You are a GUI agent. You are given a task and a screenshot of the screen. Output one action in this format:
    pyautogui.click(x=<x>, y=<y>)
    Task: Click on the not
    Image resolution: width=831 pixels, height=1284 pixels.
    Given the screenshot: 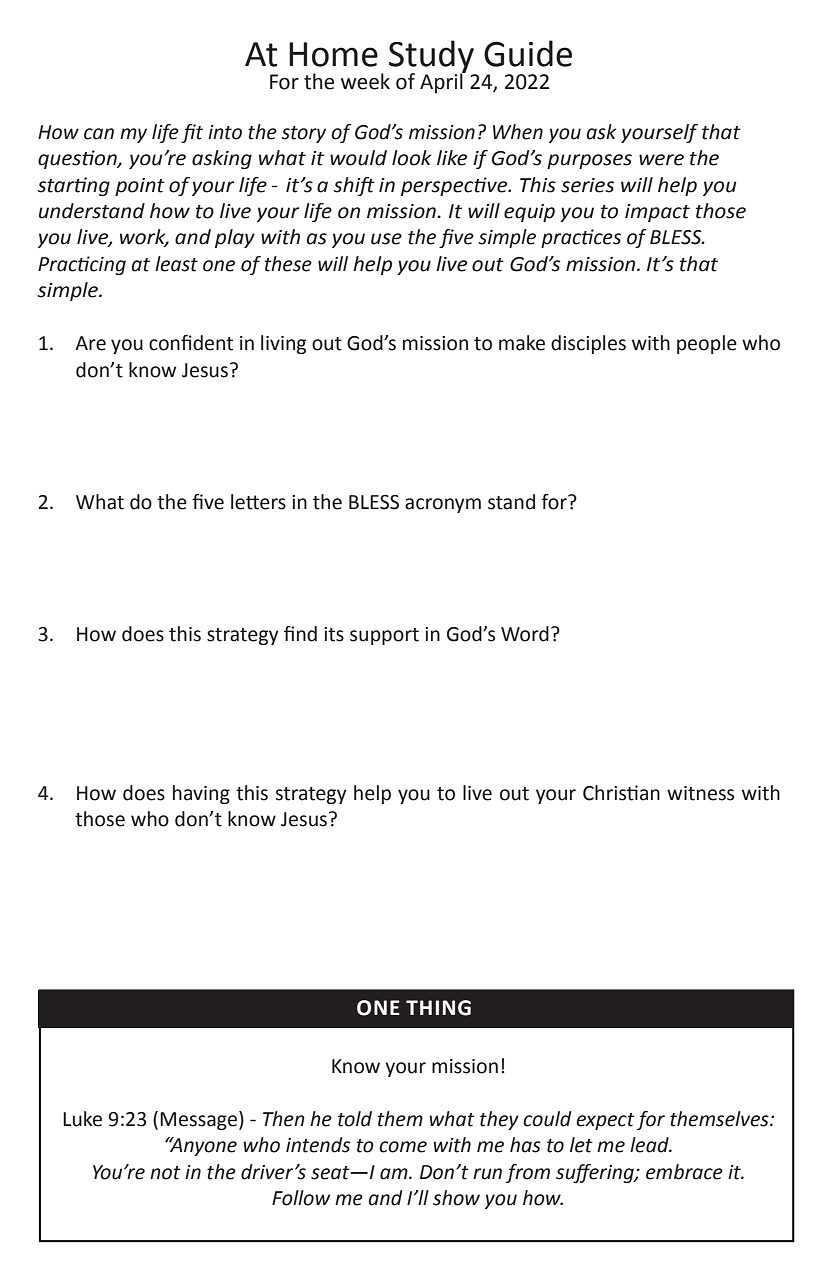 What is the action you would take?
    pyautogui.click(x=165, y=1173)
